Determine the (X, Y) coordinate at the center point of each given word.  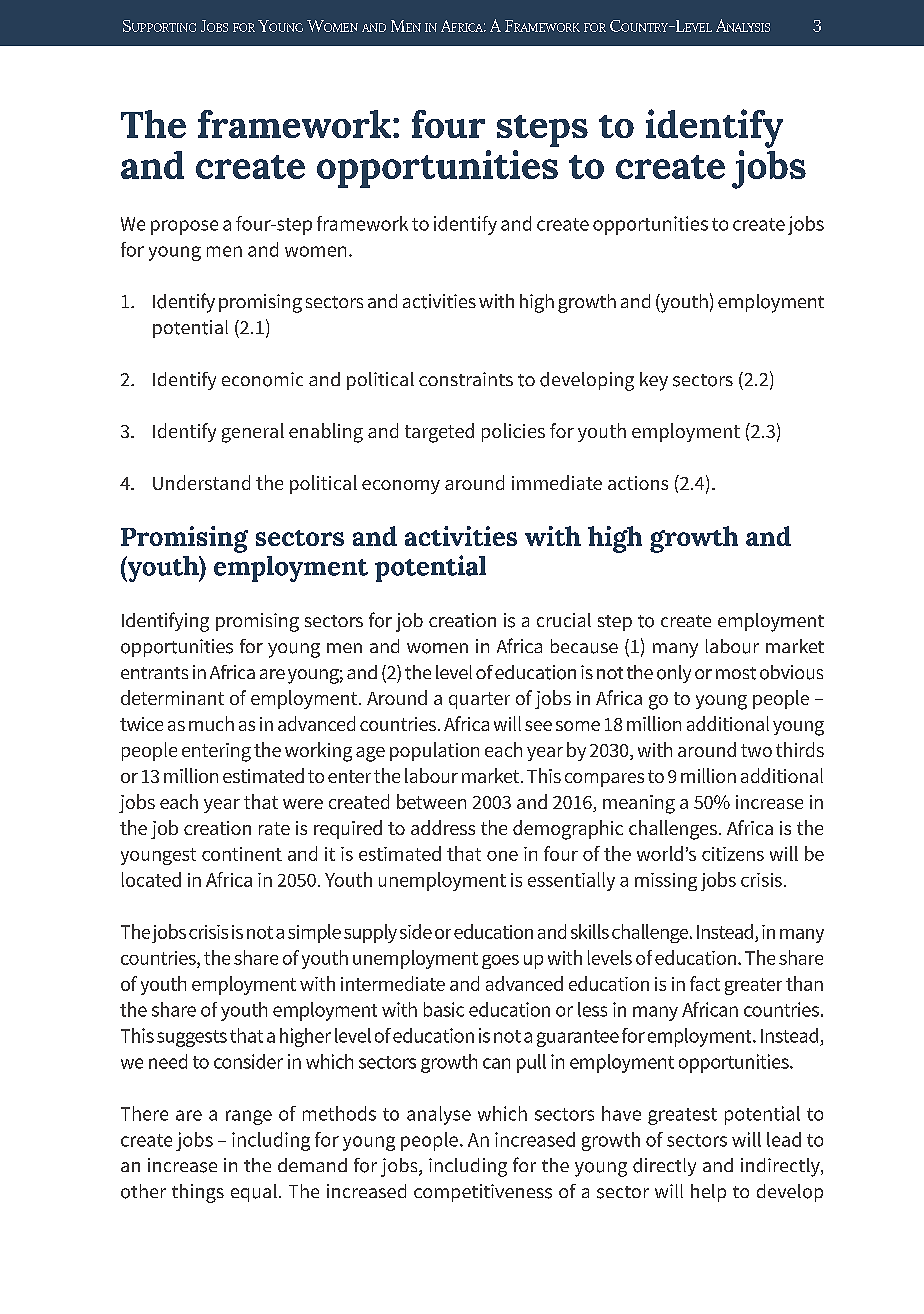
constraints (466, 379)
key (654, 381)
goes (500, 962)
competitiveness (483, 1193)
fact (705, 983)
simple (314, 933)
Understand (201, 482)
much (211, 723)
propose (184, 227)
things (198, 1193)
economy (401, 487)
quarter (479, 700)
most (736, 673)
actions (638, 483)
